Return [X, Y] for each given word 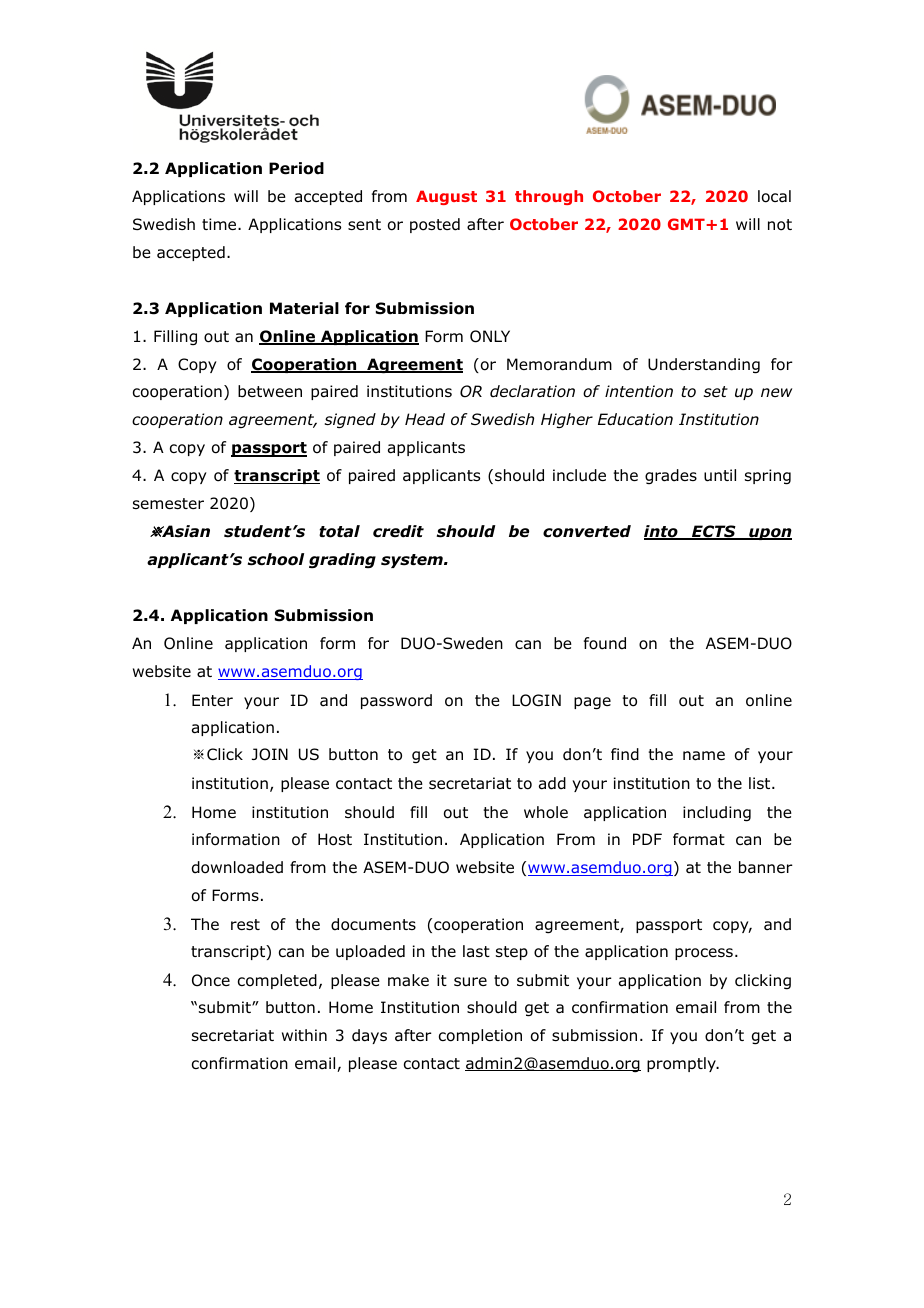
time [220, 224]
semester [168, 503]
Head [425, 419]
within [304, 1035]
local [774, 196]
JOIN [270, 754]
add [552, 783]
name [704, 756]
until [720, 475]
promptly [682, 1064]
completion [480, 1036]
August [446, 197]
